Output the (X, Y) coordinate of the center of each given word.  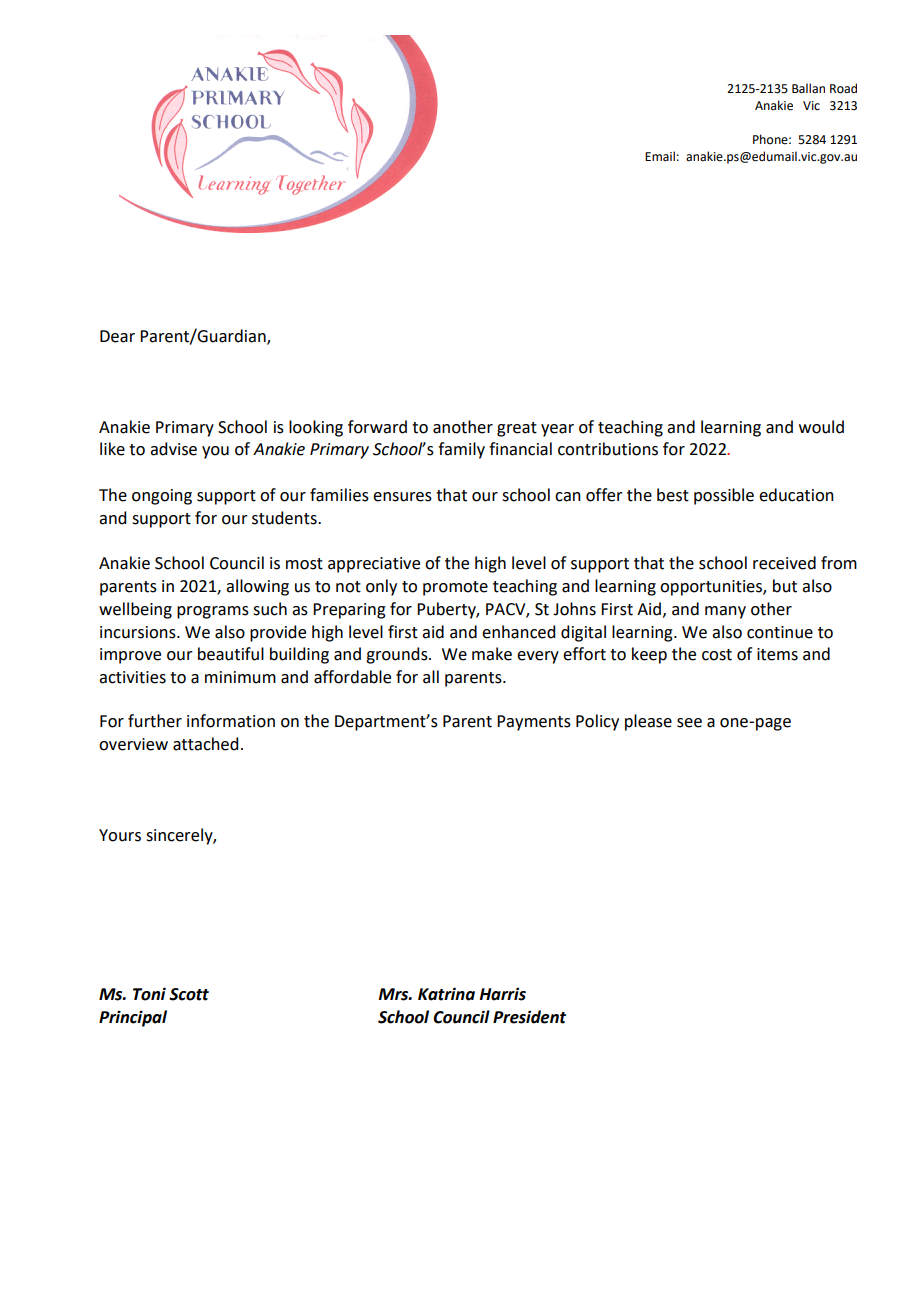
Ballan (808, 88)
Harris (502, 994)
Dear (117, 336)
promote (455, 588)
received (784, 563)
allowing (257, 587)
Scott (189, 994)
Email (660, 156)
